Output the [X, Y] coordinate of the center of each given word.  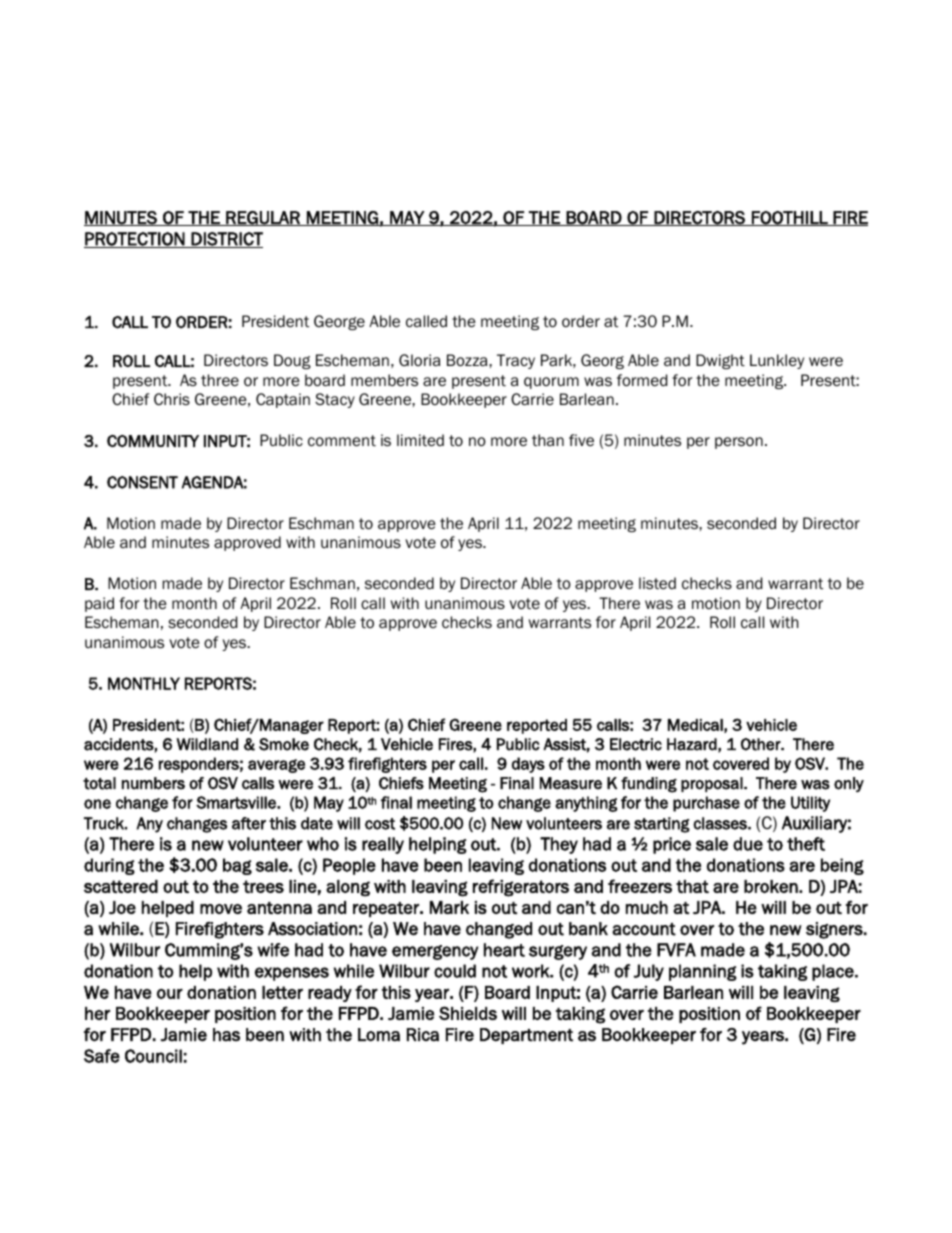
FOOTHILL [790, 218]
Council [153, 1056]
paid [99, 604]
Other [762, 744]
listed [657, 583]
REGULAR [263, 218]
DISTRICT [226, 240]
